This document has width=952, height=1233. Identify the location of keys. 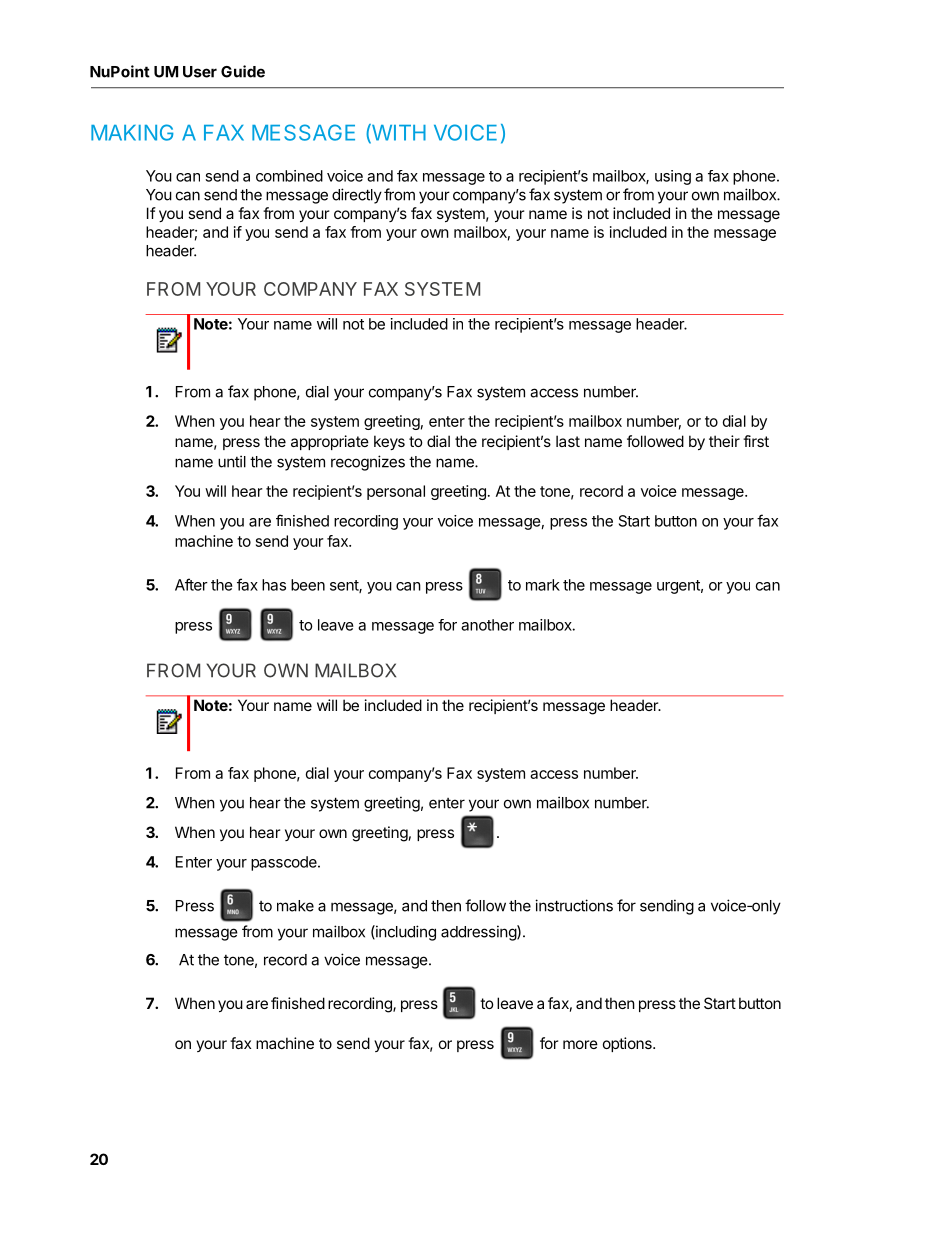
(389, 442).
